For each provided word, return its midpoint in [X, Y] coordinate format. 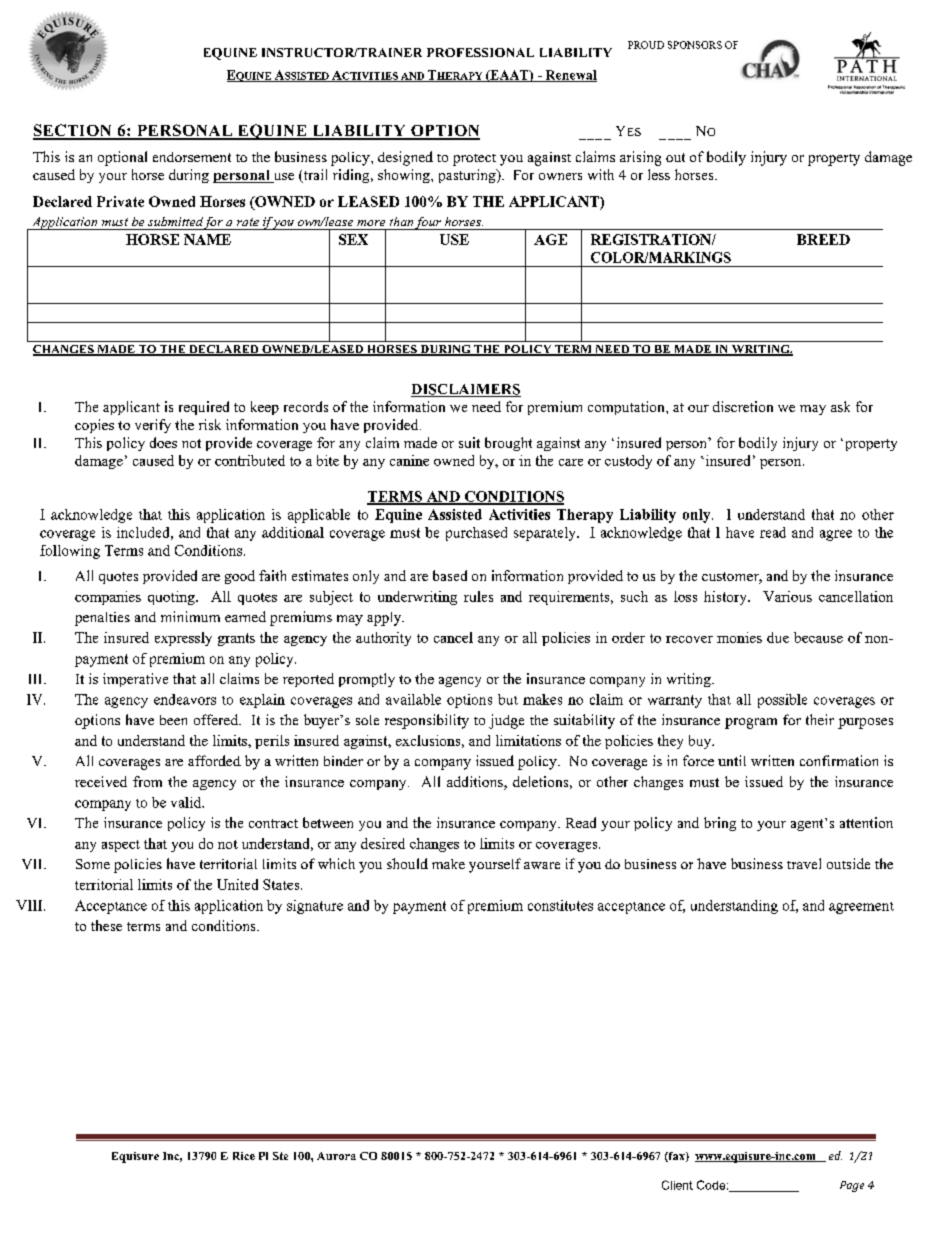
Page [852, 1186]
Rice [244, 1156]
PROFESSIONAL [480, 52]
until [732, 760]
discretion [743, 406]
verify [153, 426]
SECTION [73, 131]
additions [476, 783]
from [147, 781]
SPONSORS [695, 45]
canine [409, 460]
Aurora [336, 1156]
